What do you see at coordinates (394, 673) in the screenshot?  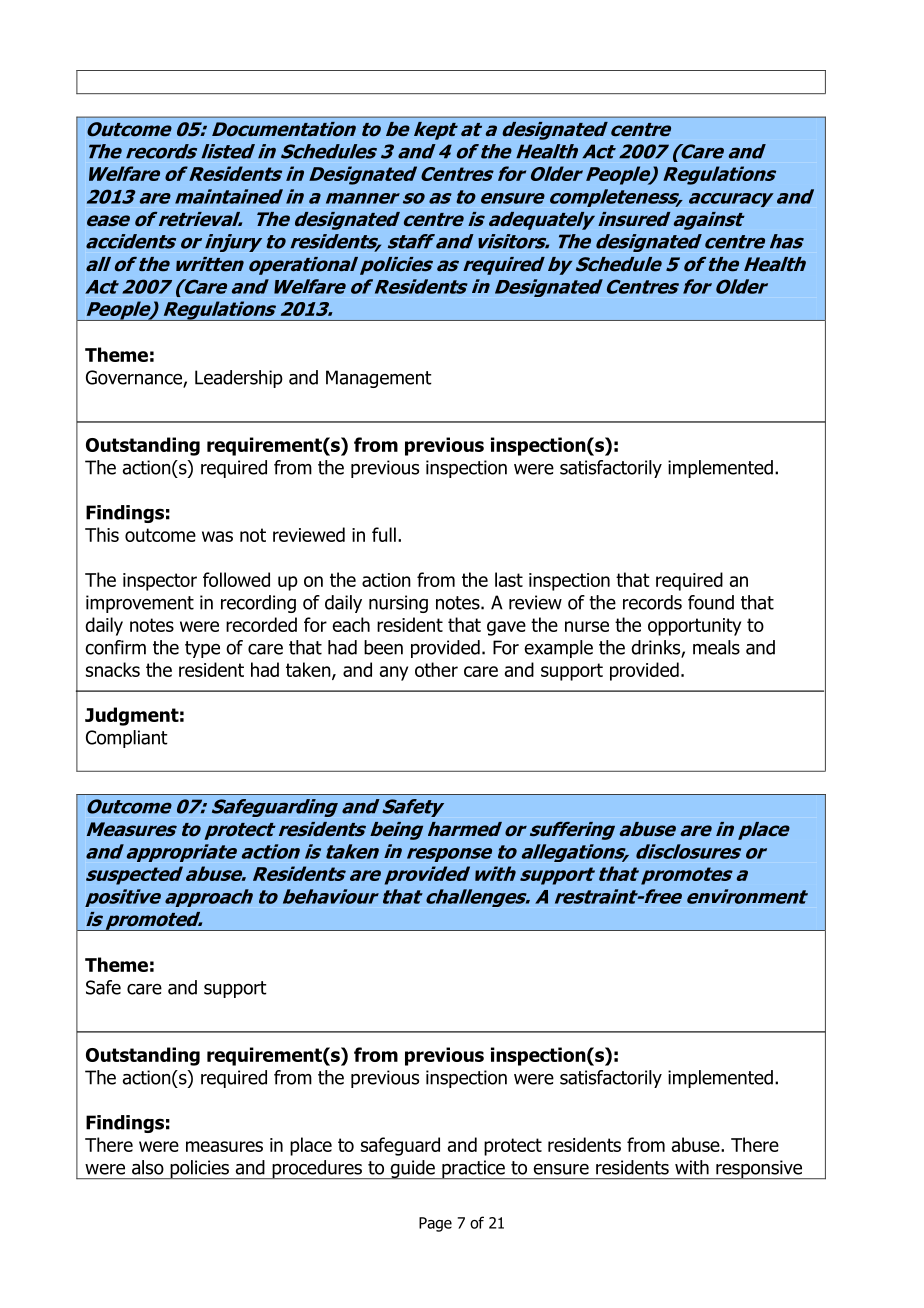 I see `any` at bounding box center [394, 673].
